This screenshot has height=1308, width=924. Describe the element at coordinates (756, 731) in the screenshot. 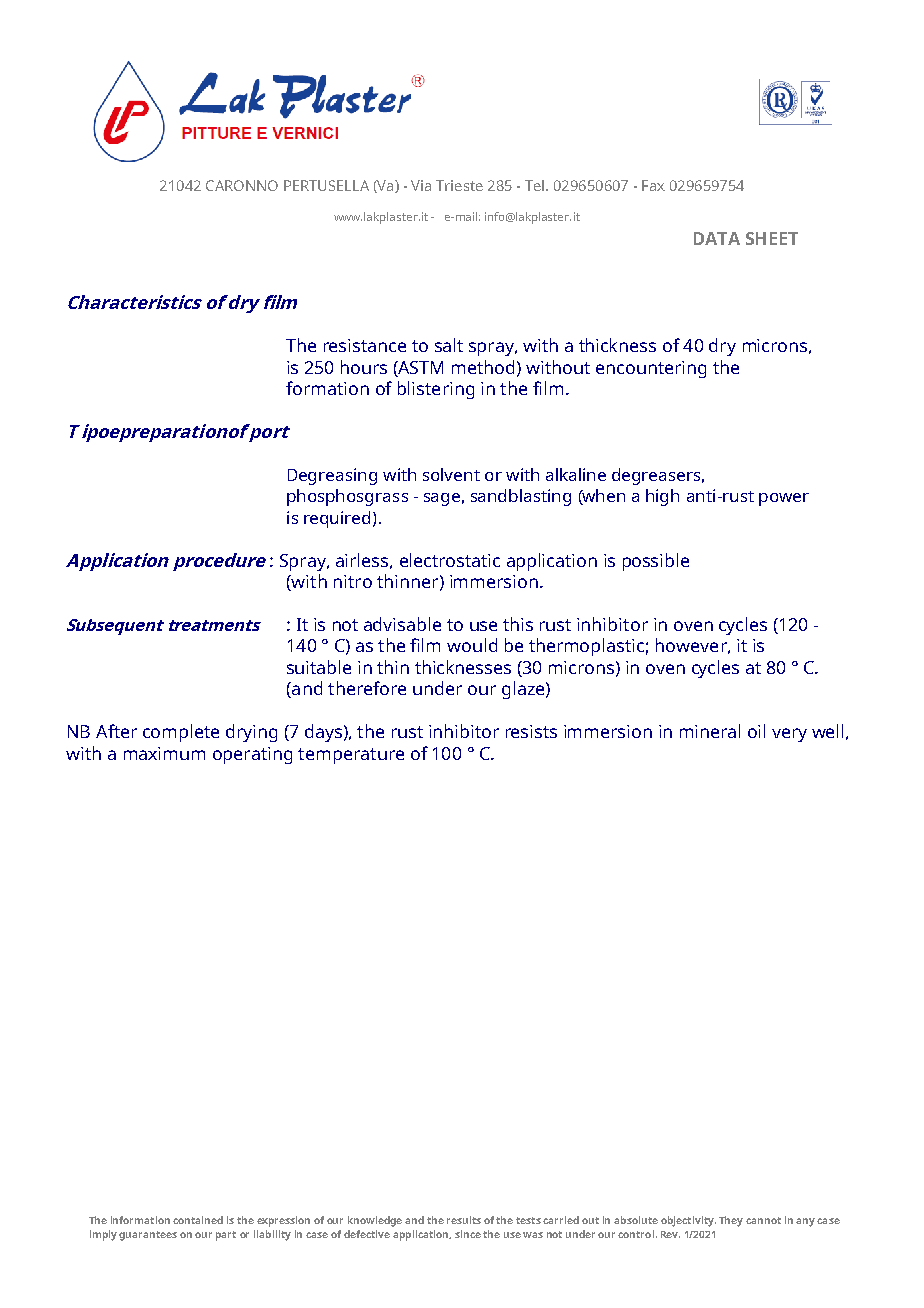

I see `oil` at that location.
